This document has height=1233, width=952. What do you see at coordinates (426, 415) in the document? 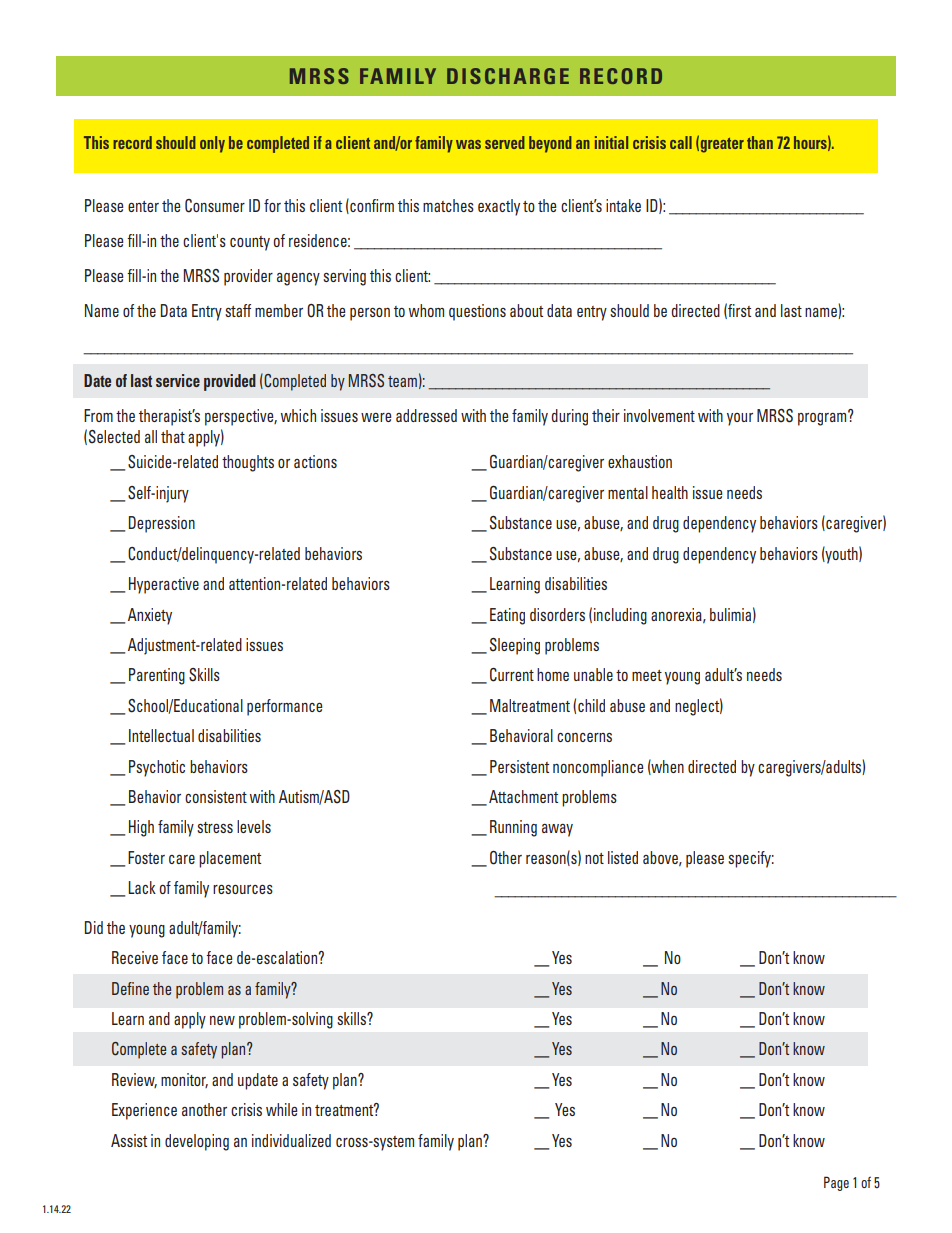
I see `addressed` at bounding box center [426, 415].
